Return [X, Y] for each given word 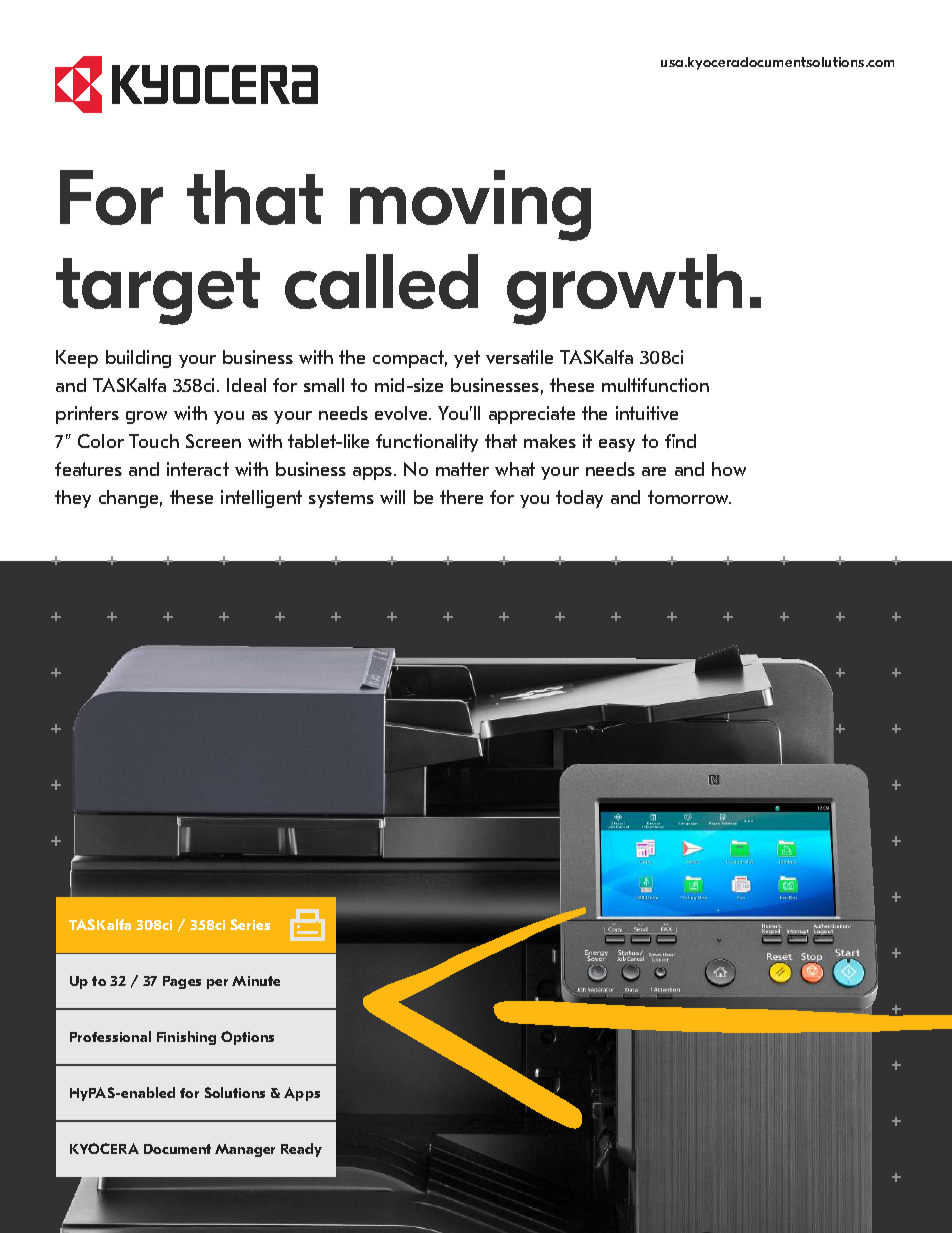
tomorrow [689, 497]
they [73, 499]
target [158, 291]
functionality [427, 443]
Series [250, 924]
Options [247, 1038]
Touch [154, 441]
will [392, 497]
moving [470, 205]
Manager [245, 1150]
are [654, 471]
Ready [301, 1150]
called [381, 281]
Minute [256, 981]
